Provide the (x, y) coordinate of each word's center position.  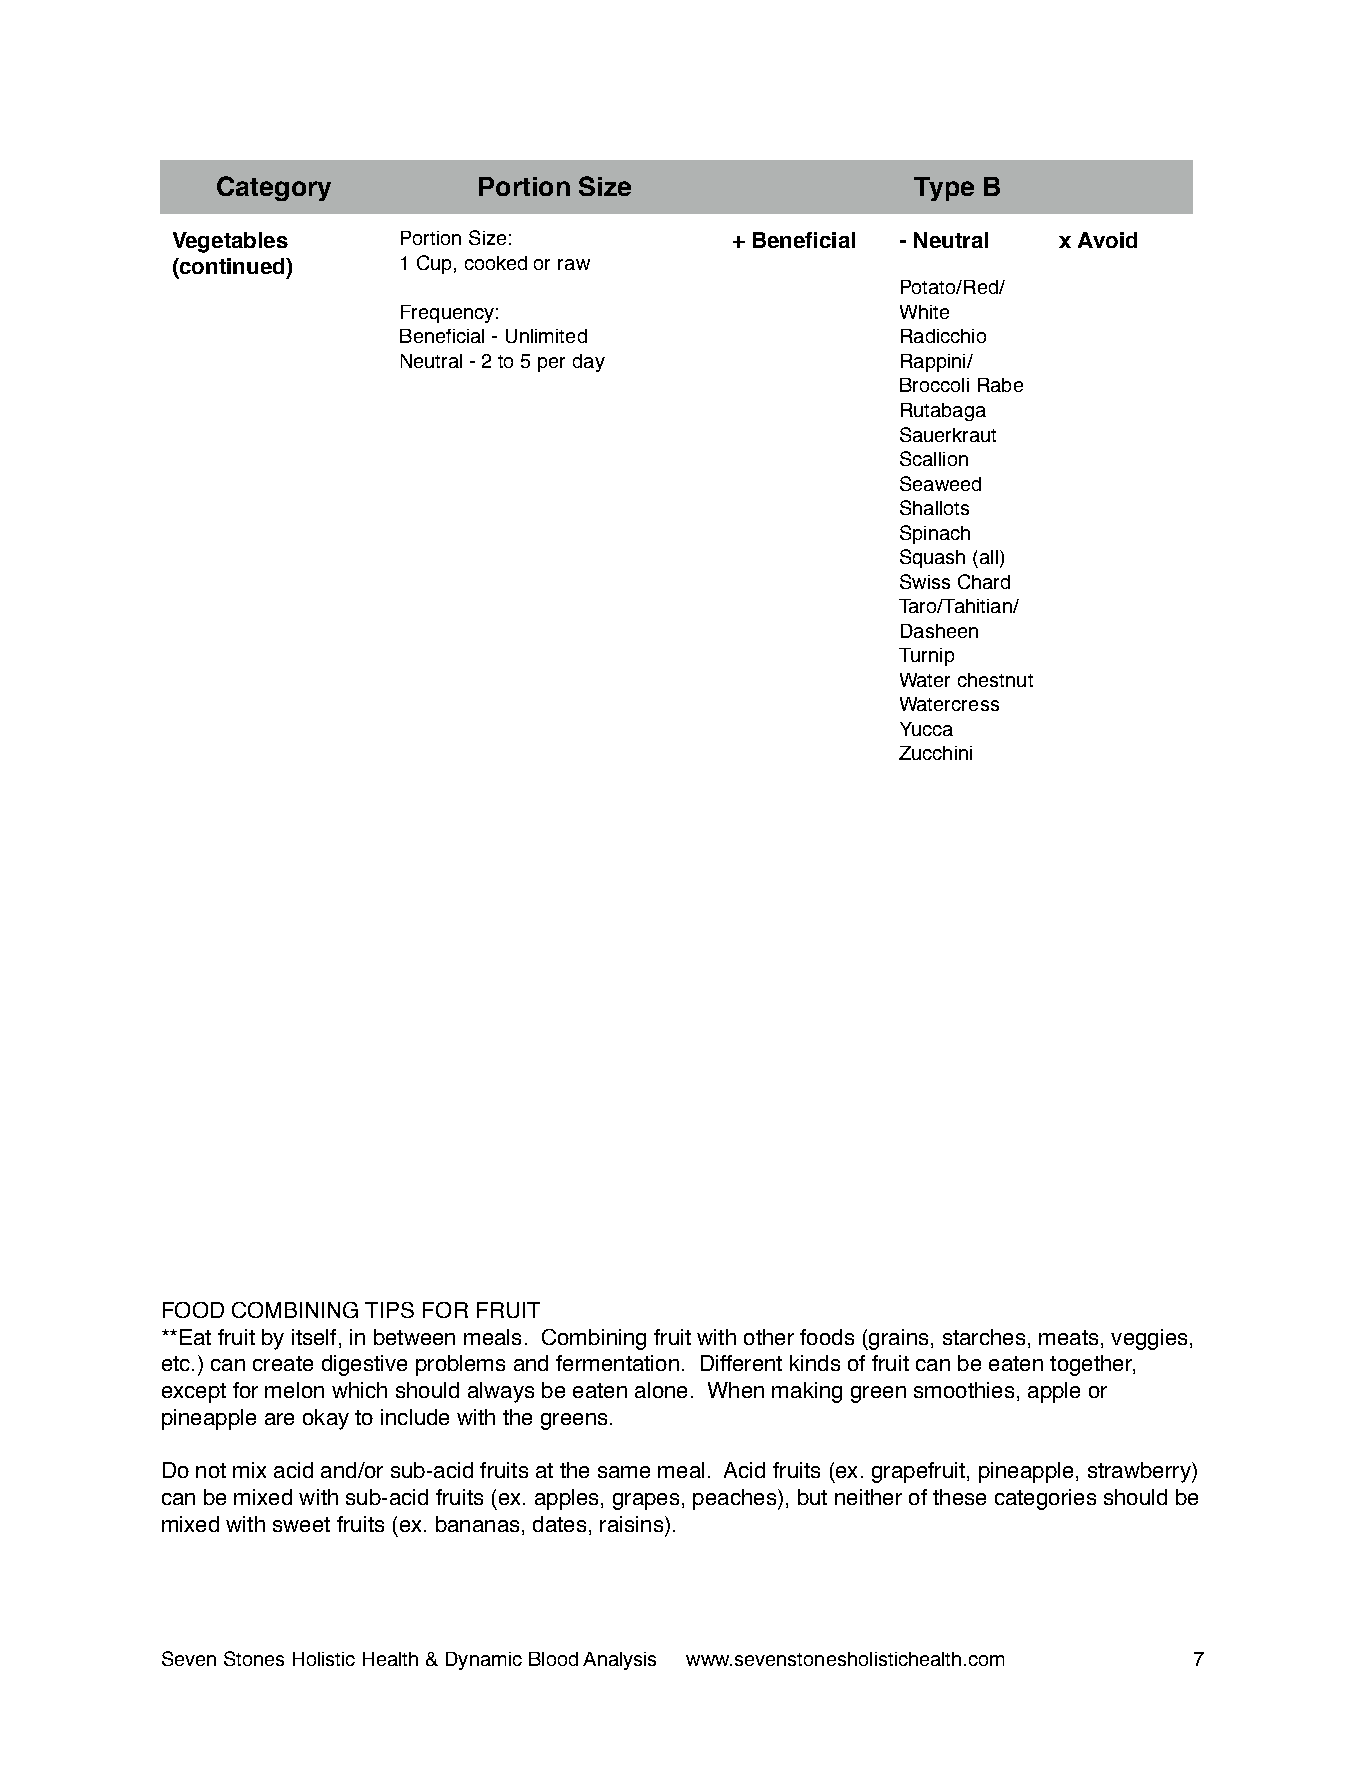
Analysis (619, 1661)
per (551, 364)
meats (1068, 1337)
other (769, 1337)
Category (274, 188)
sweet (301, 1524)
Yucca (926, 729)
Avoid (1107, 240)
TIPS (389, 1310)
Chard (984, 581)
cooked (496, 263)
